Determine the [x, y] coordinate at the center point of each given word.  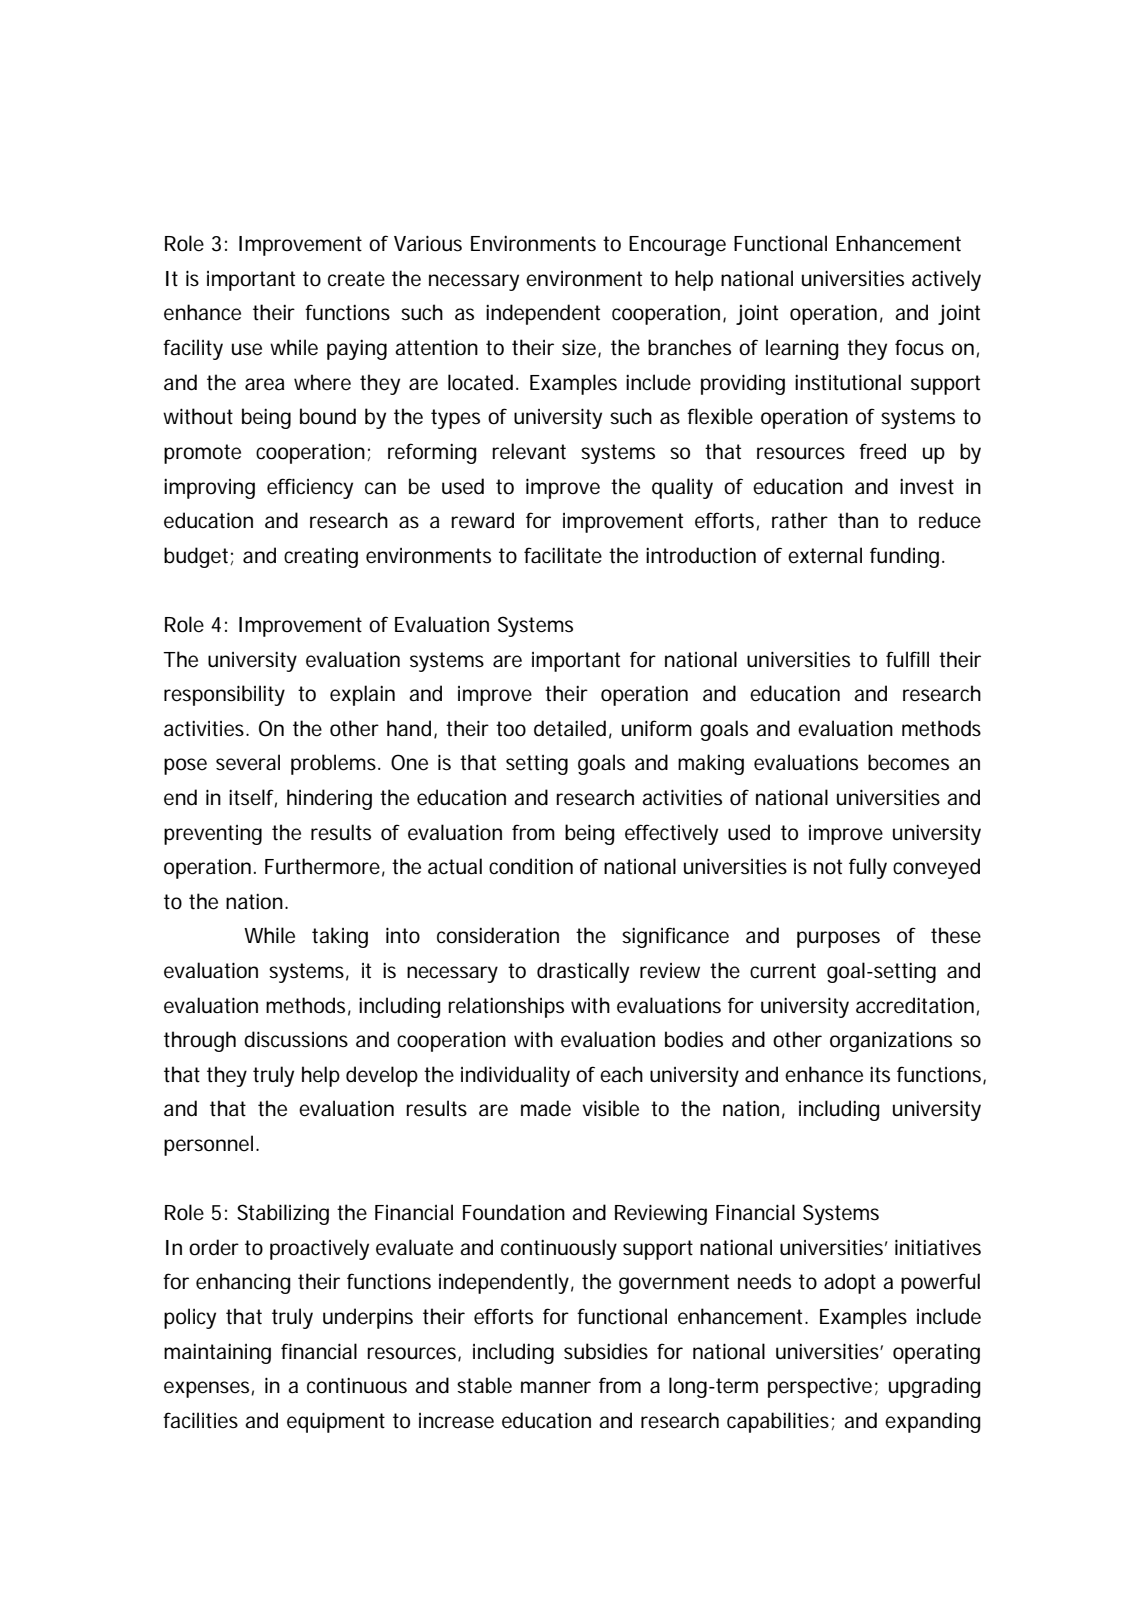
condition [531, 866]
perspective [820, 1387]
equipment [336, 1422]
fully [868, 868]
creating [321, 558]
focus [919, 347]
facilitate [563, 555]
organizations [891, 1041]
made [546, 1108]
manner [556, 1387]
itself [253, 798]
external [825, 555]
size [580, 348]
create [356, 279]
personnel [208, 1145]
